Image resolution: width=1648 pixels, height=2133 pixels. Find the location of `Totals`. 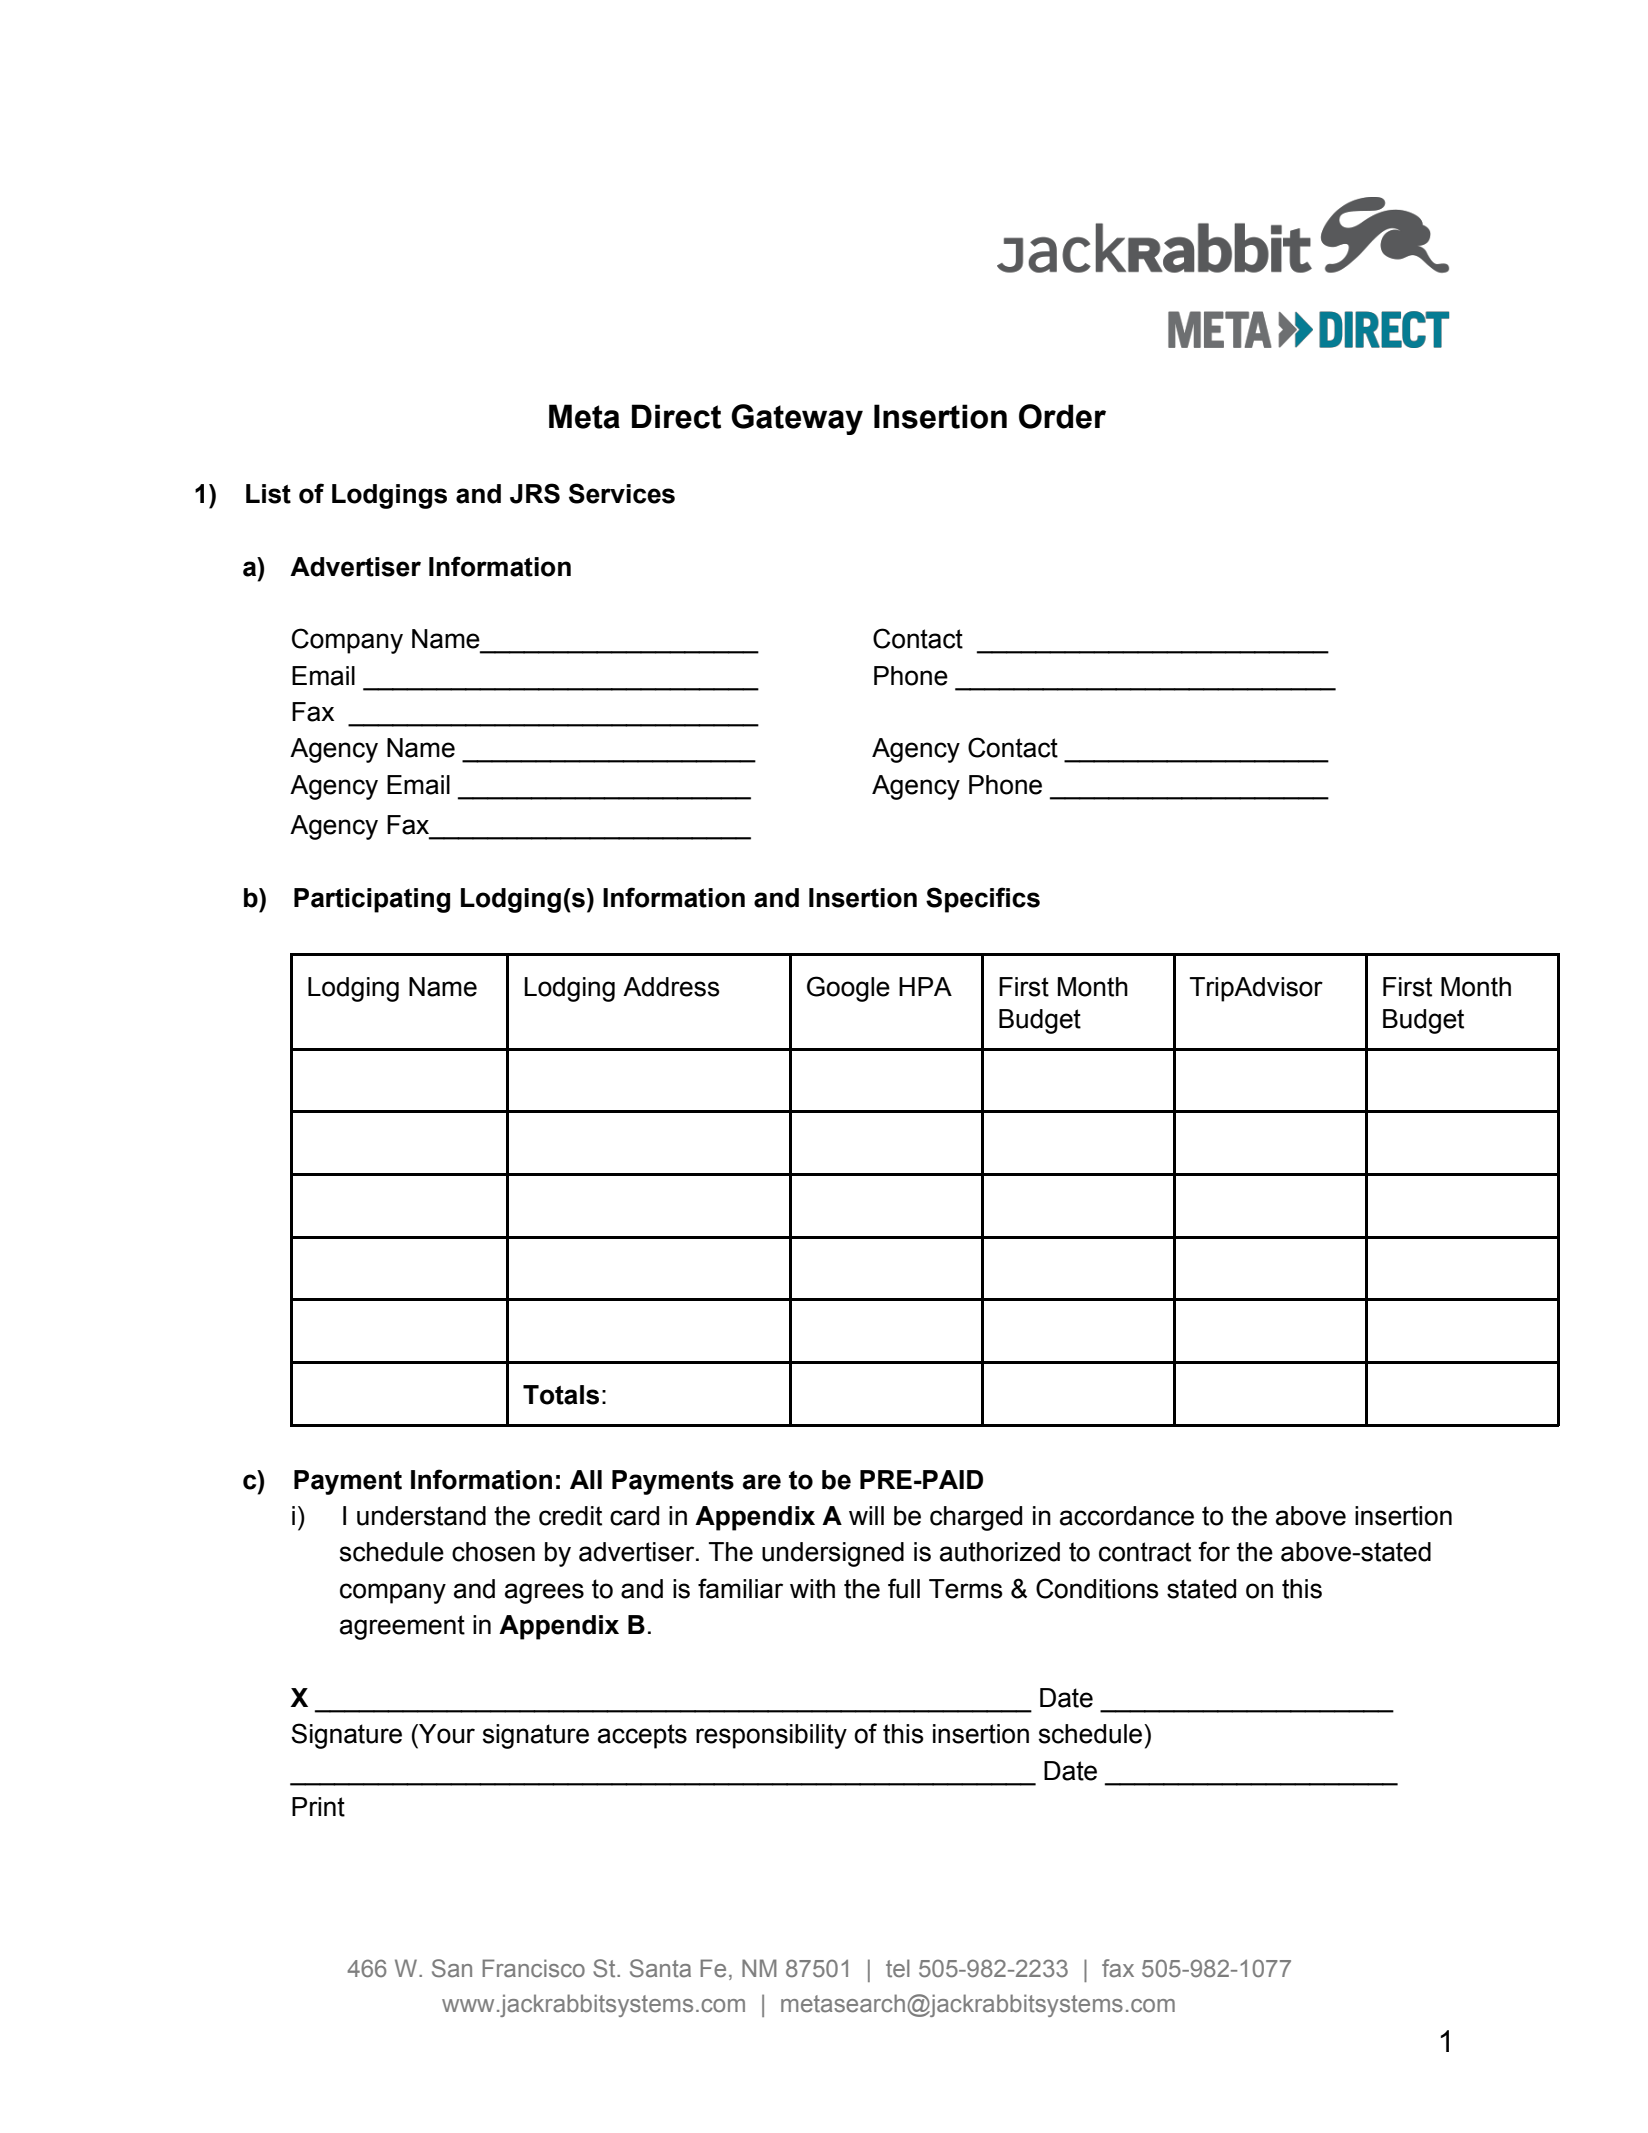

Totals is located at coordinates (561, 1395).
